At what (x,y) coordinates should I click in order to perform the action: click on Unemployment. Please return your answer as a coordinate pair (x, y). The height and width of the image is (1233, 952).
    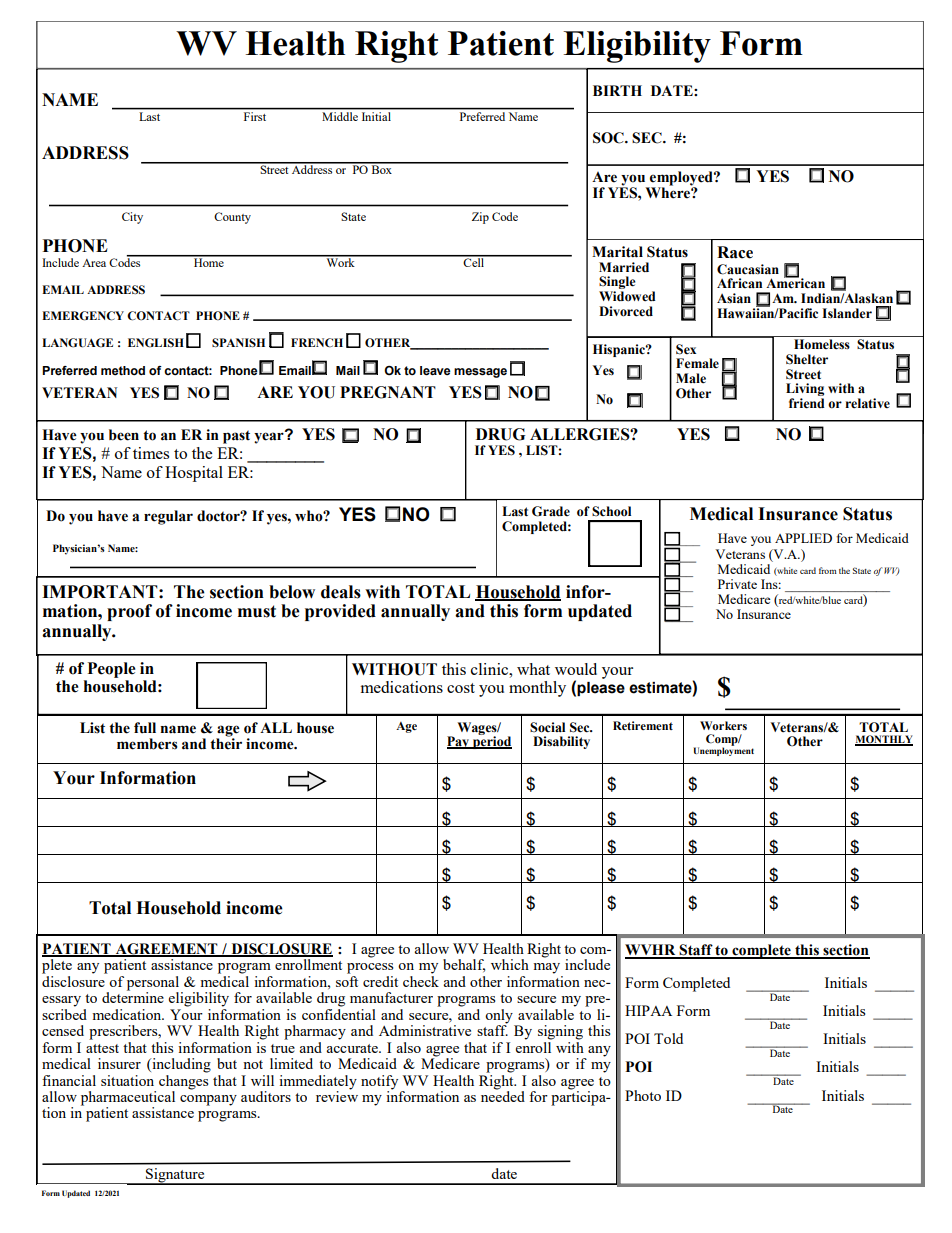
    Looking at the image, I should click on (724, 750).
